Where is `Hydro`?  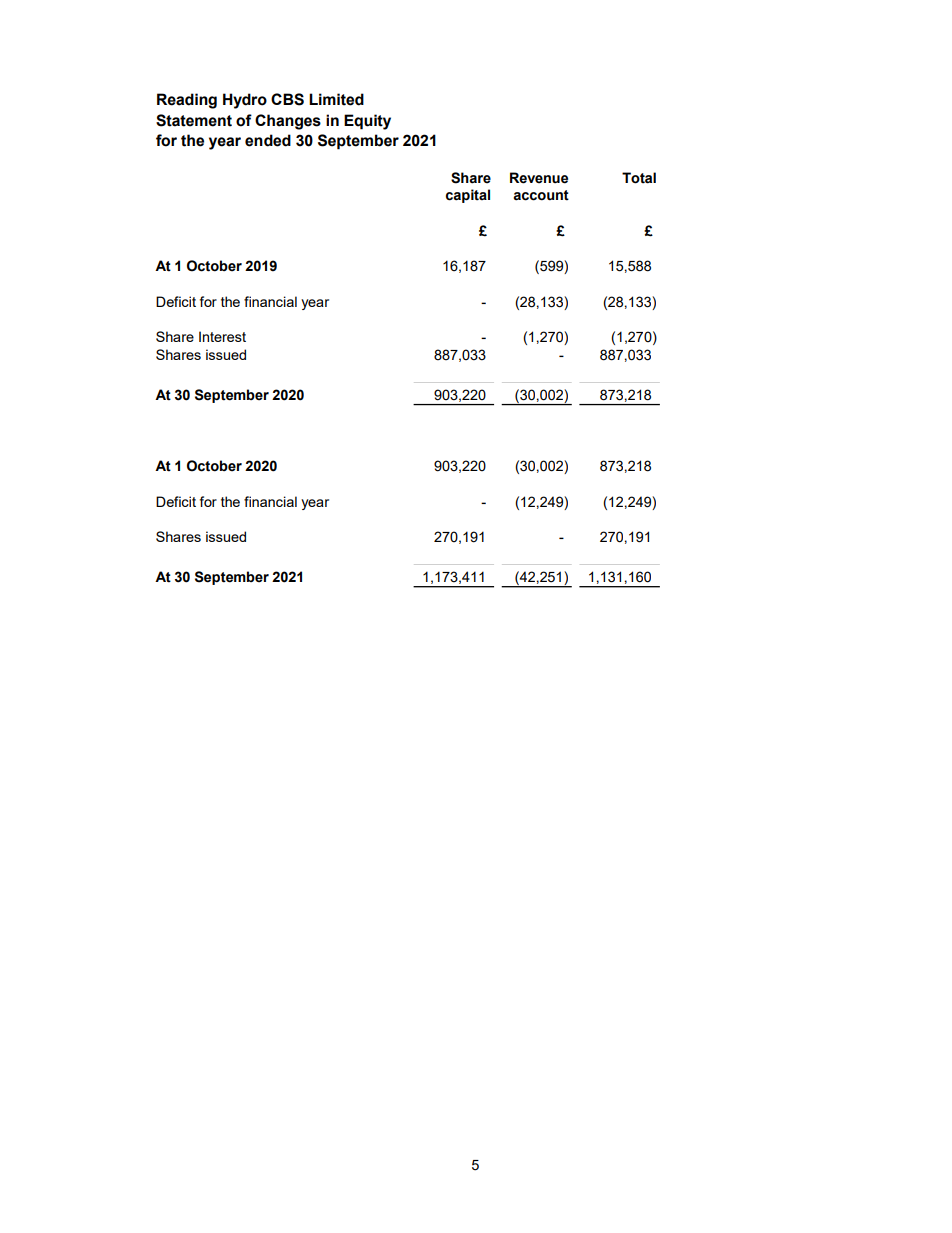
Hydro is located at coordinates (245, 101).
